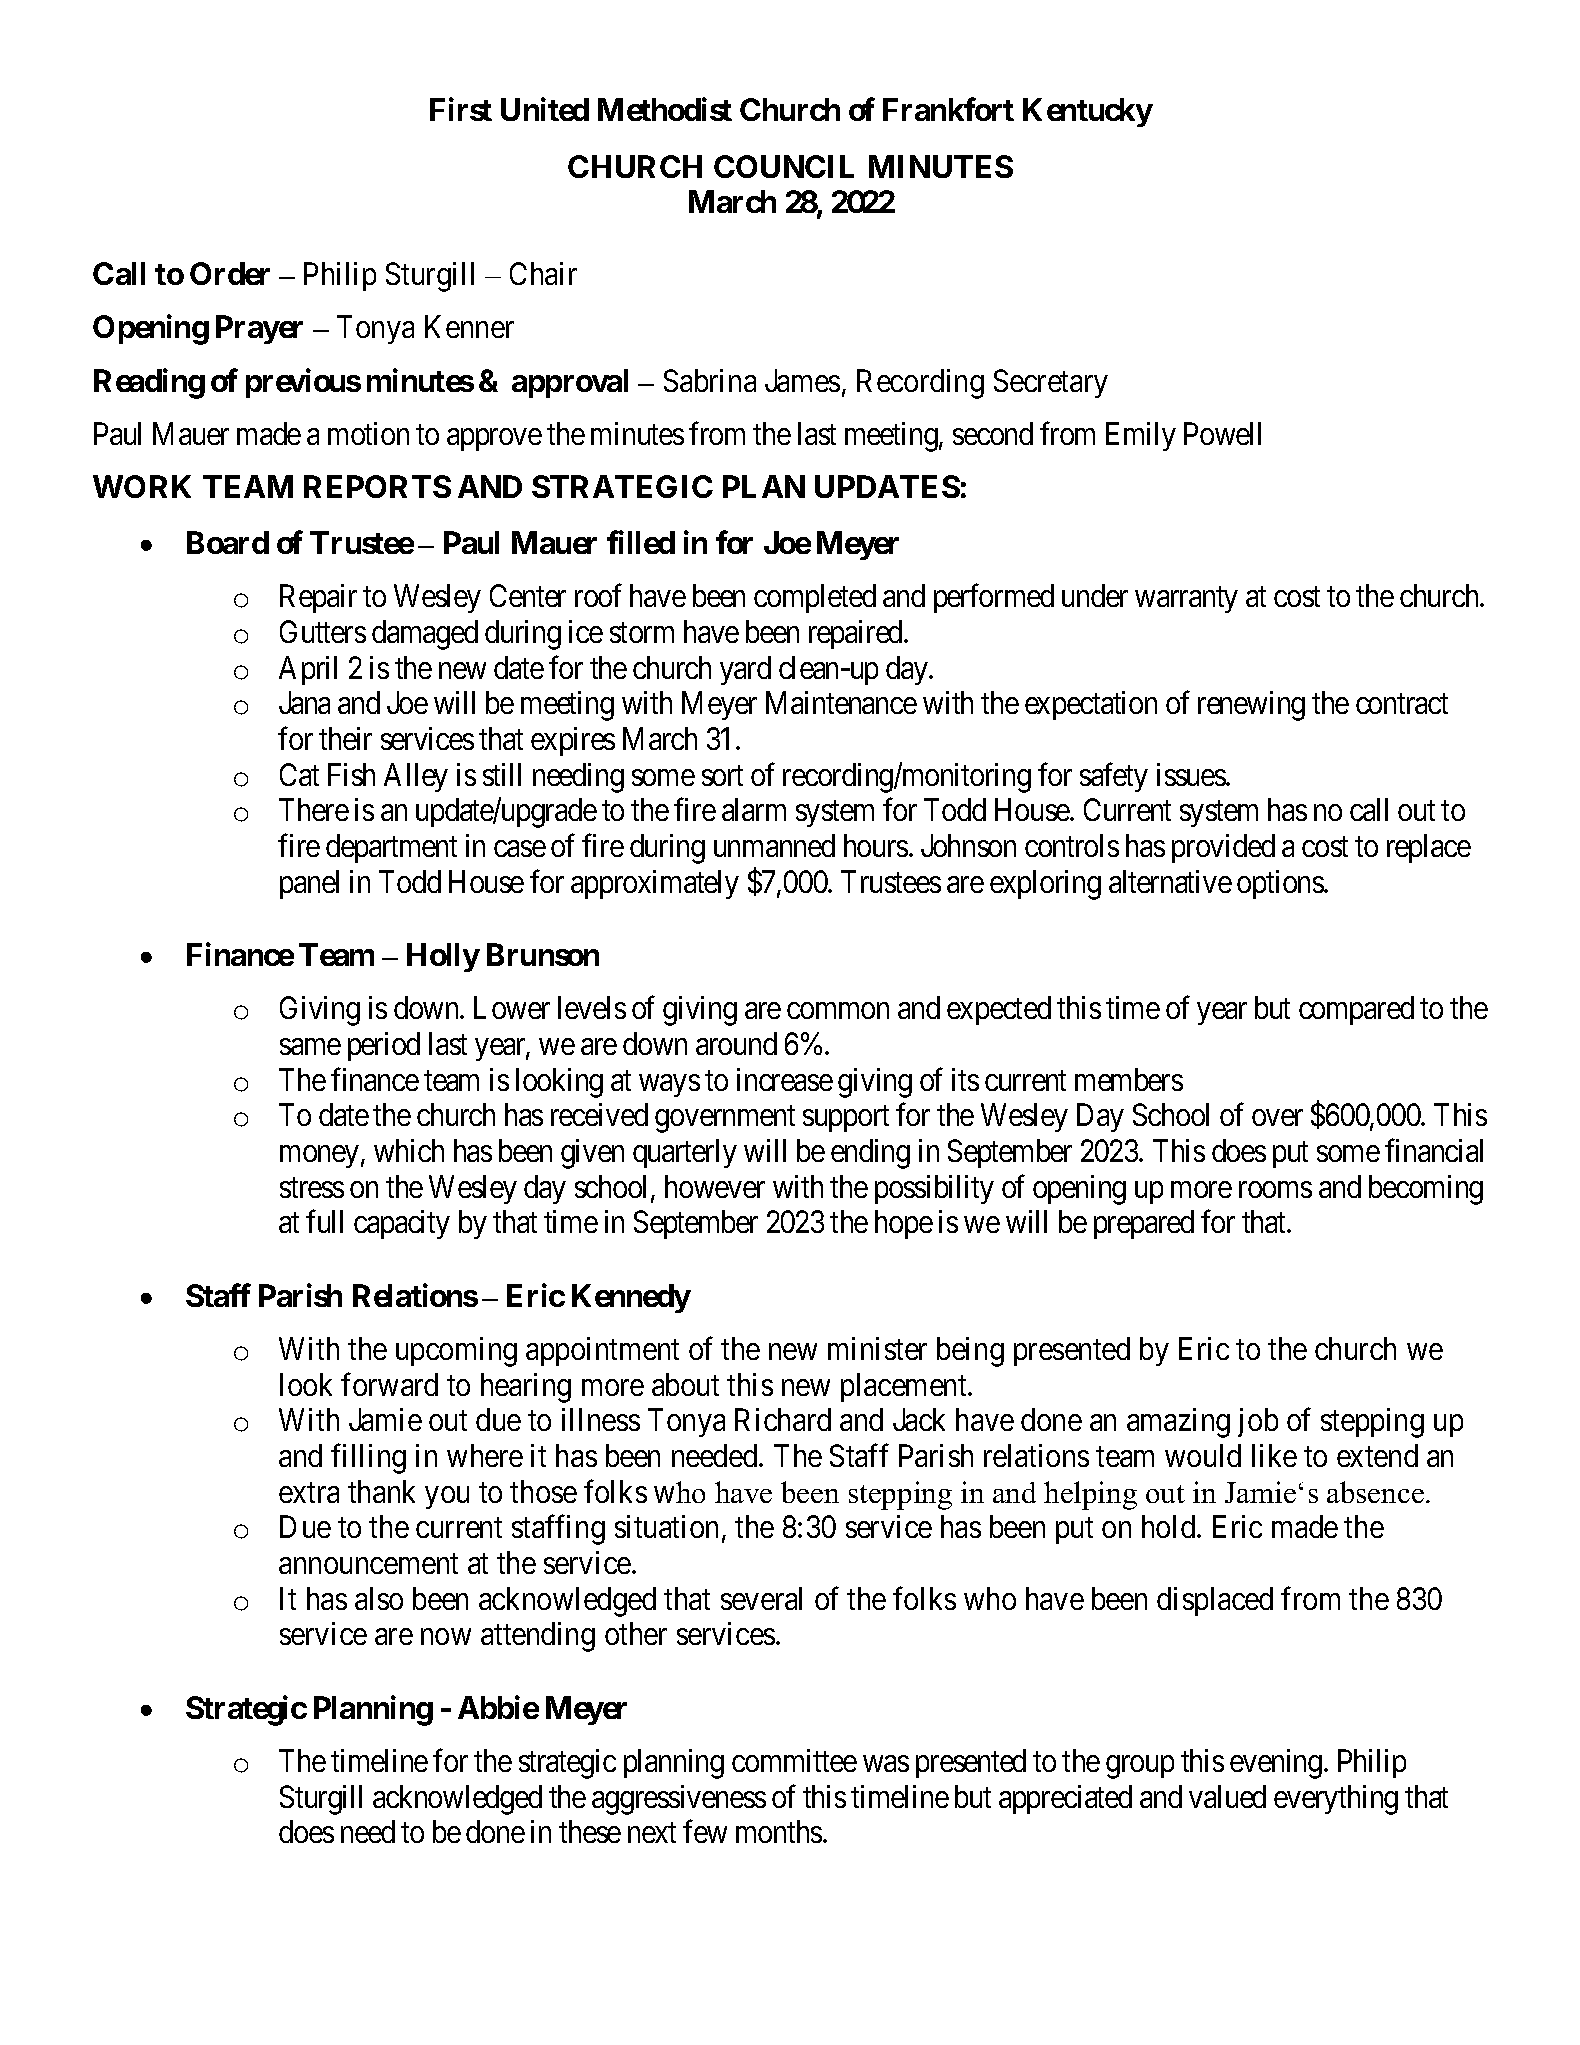 The width and height of the screenshot is (1580, 2045). What do you see at coordinates (784, 166) in the screenshot?
I see `COUNCIL` at bounding box center [784, 166].
